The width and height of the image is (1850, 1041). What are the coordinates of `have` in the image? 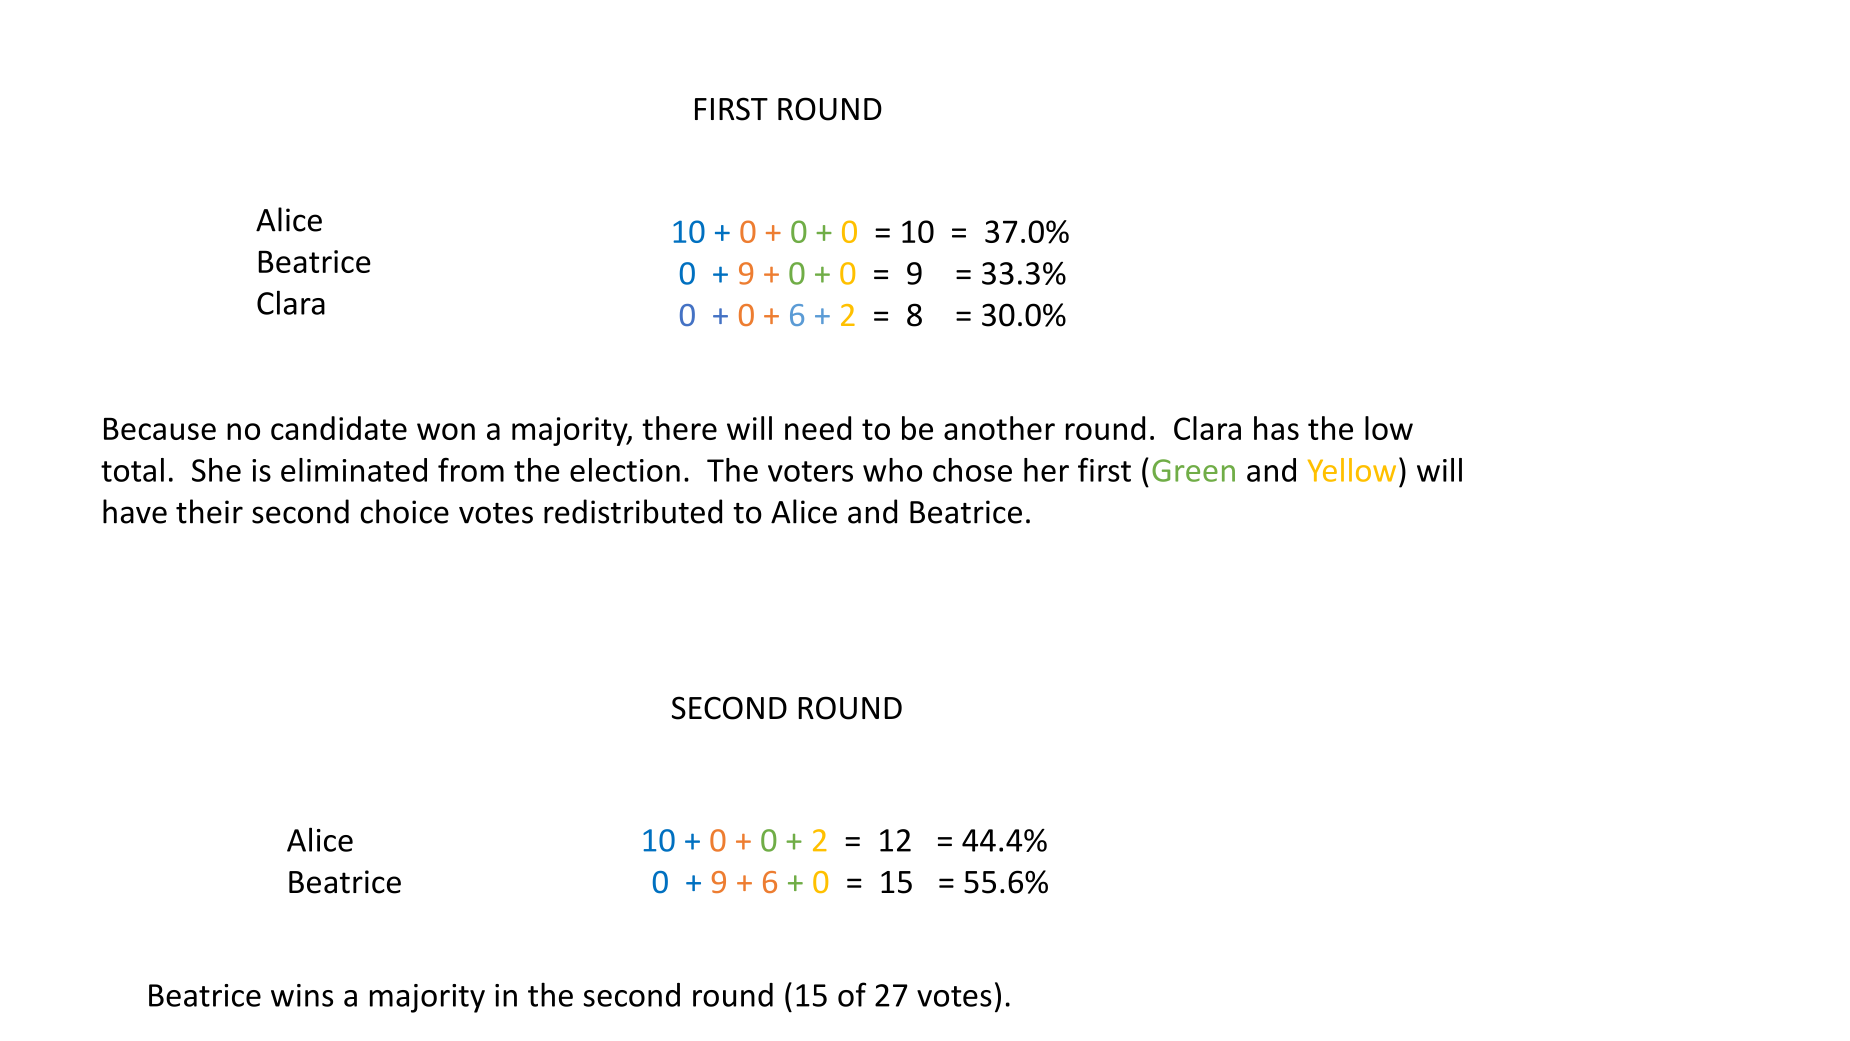 It's located at (135, 511).
